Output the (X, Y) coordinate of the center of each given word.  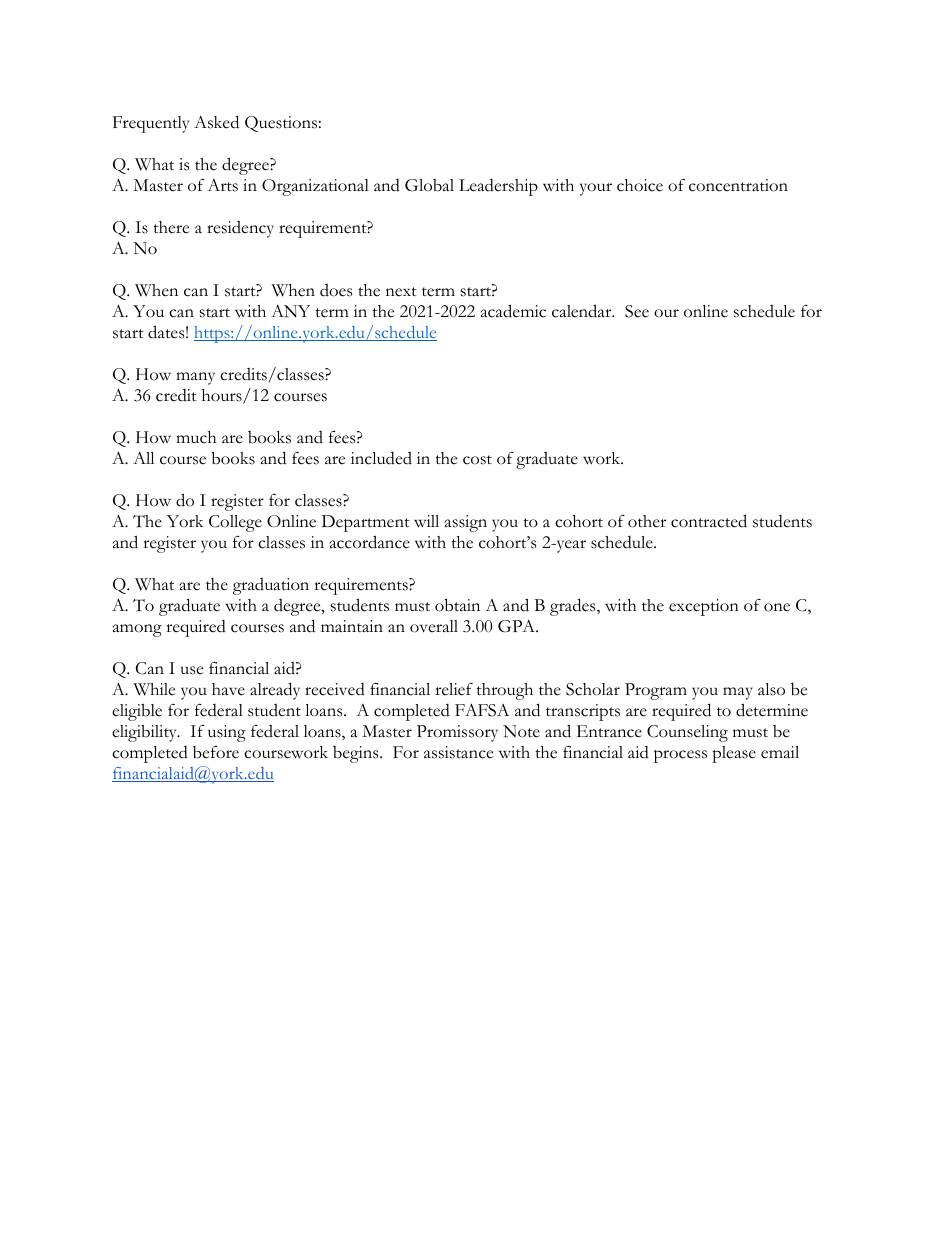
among (137, 630)
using (227, 733)
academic (513, 311)
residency (240, 229)
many (195, 378)
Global (429, 185)
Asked (216, 122)
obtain (457, 605)
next (401, 292)
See (637, 311)
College (235, 523)
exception (704, 607)
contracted (709, 521)
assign (466, 523)
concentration (738, 185)
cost (477, 460)
